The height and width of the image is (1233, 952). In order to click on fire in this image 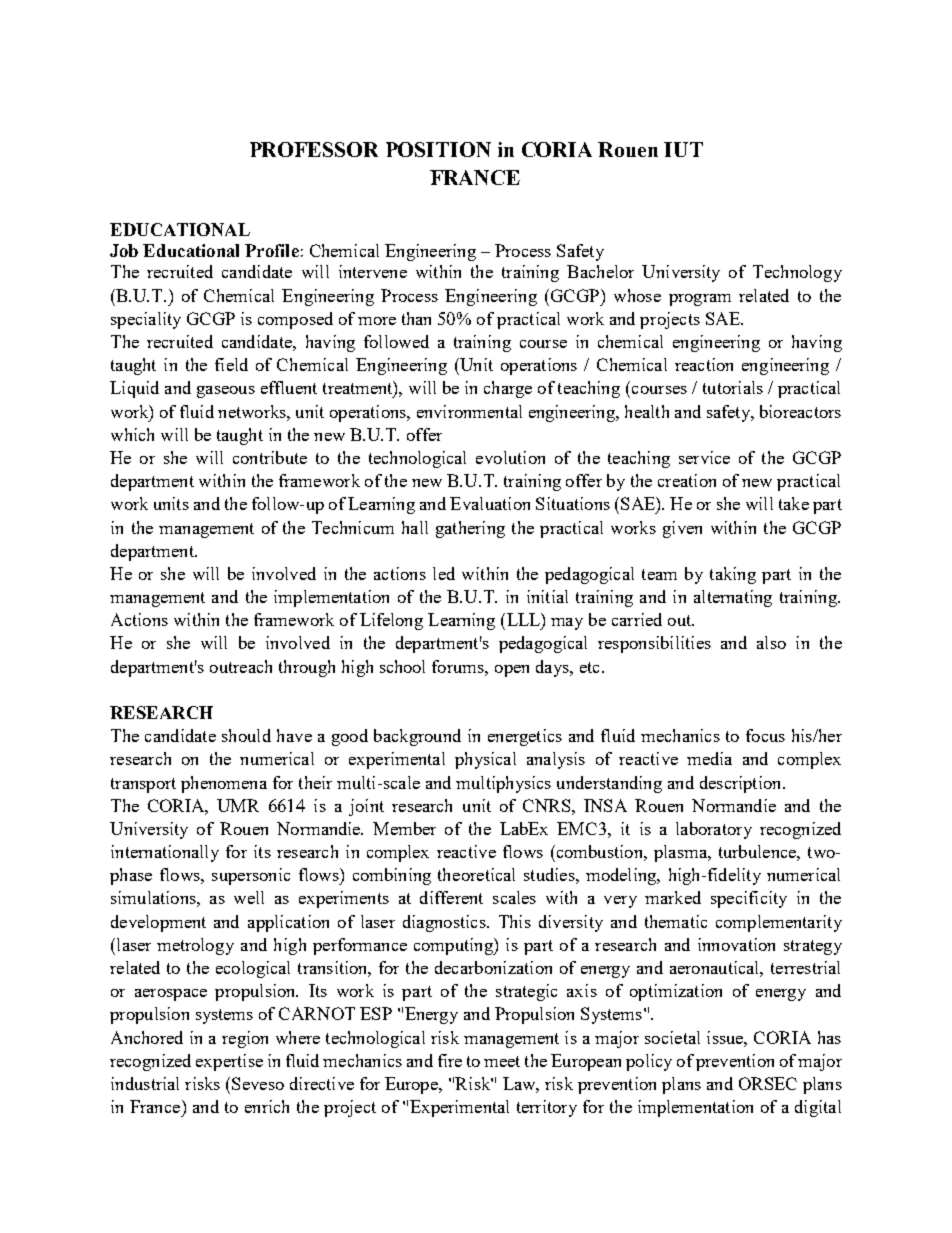, I will do `click(450, 1060)`.
